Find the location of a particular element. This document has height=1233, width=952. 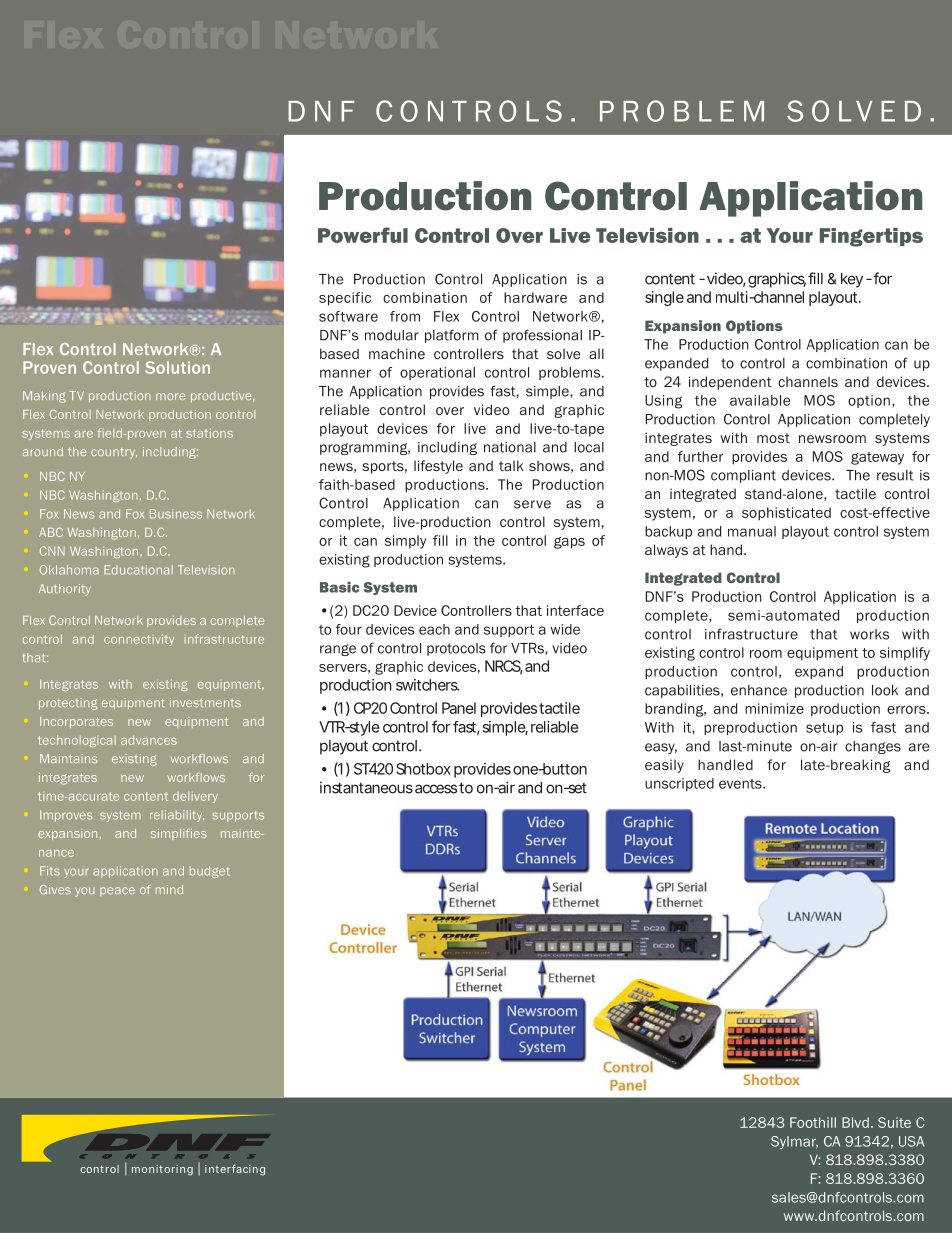

key is located at coordinates (852, 280).
